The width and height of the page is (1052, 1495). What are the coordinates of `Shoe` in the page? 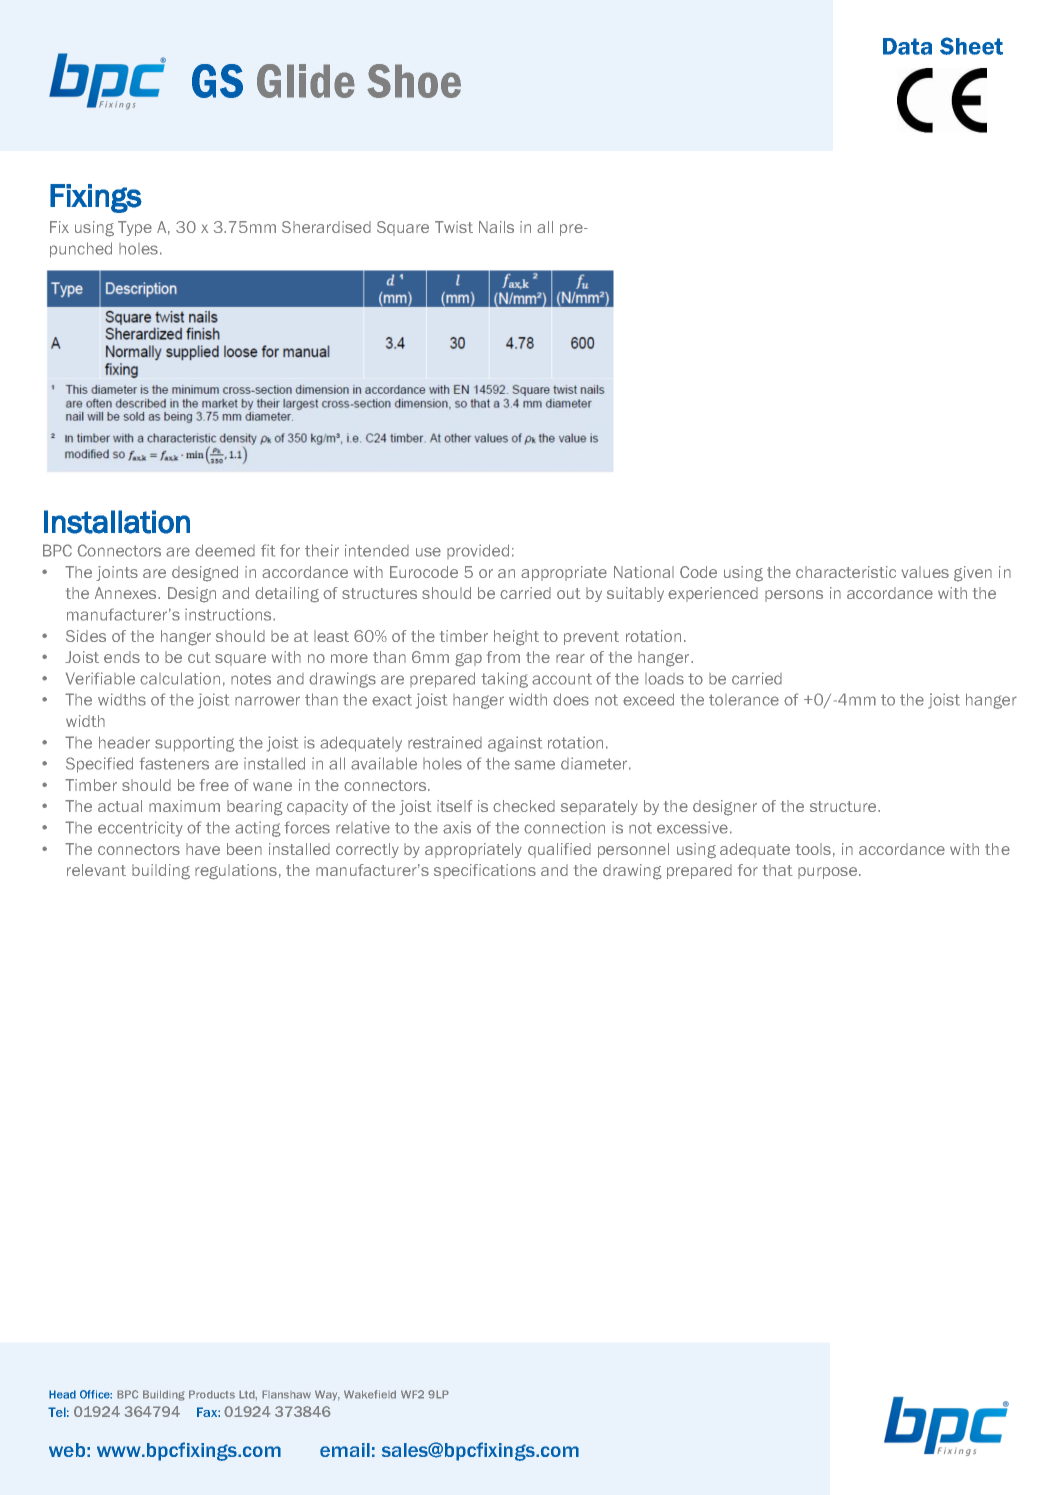 It's located at (414, 81).
